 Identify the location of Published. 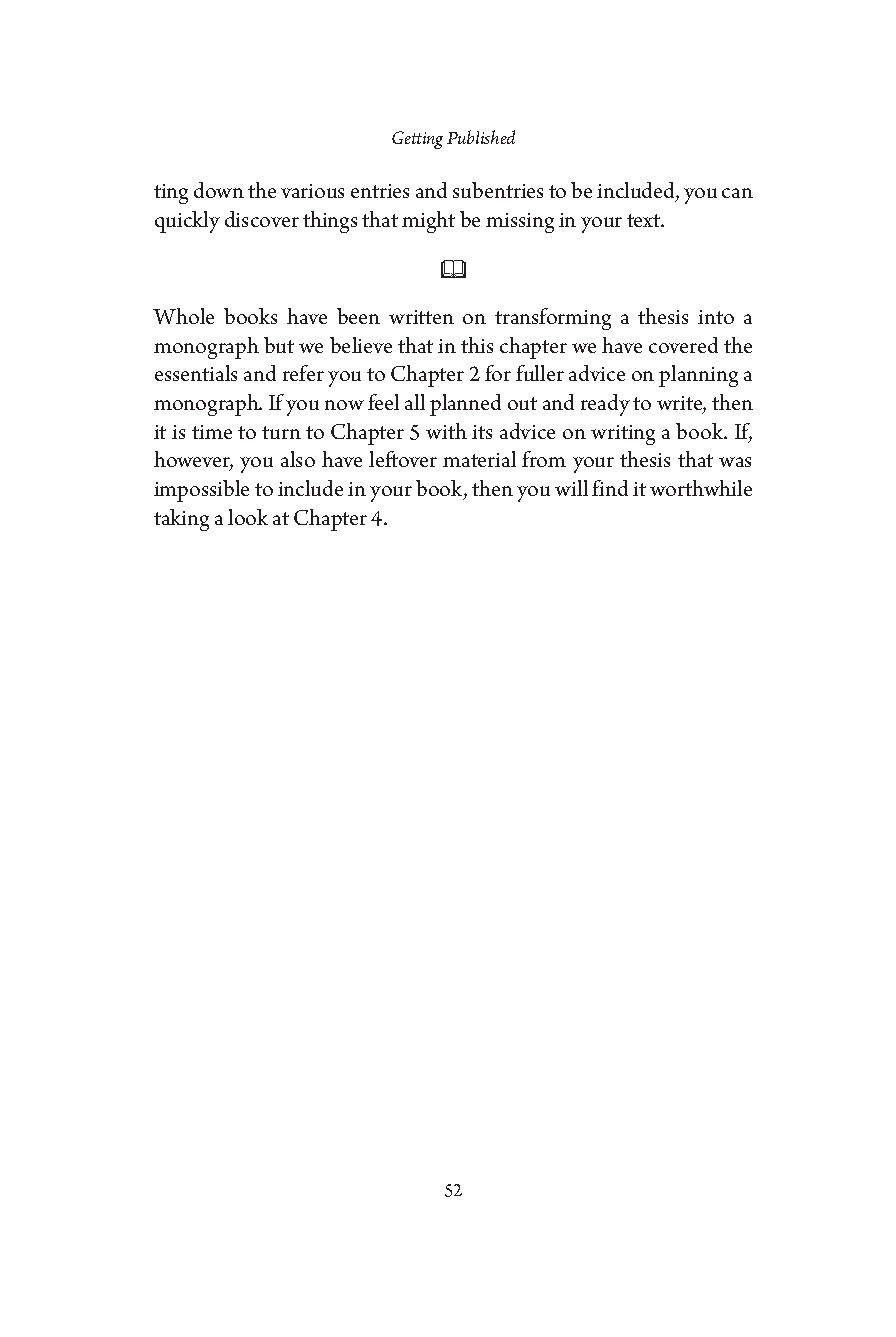
(481, 137).
